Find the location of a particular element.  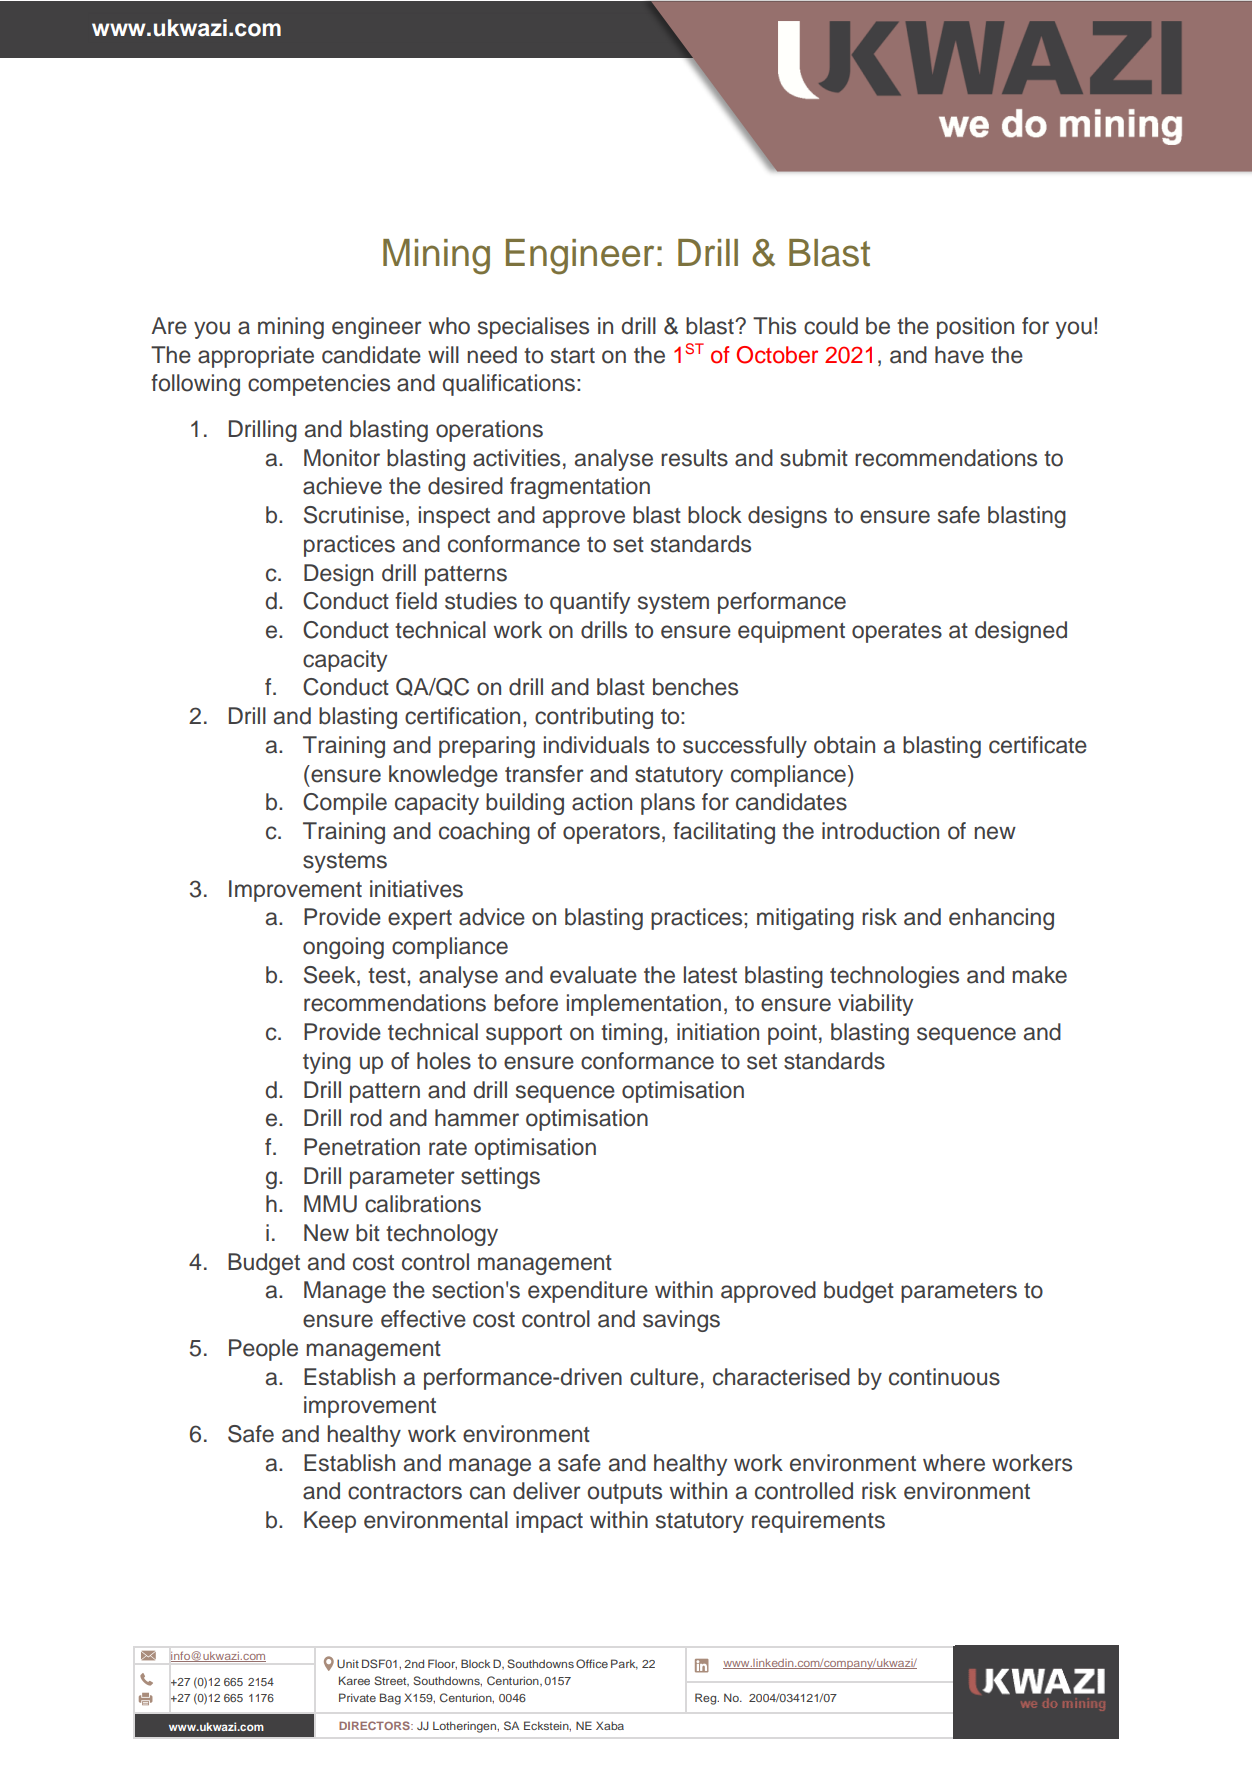

timing is located at coordinates (631, 1034).
